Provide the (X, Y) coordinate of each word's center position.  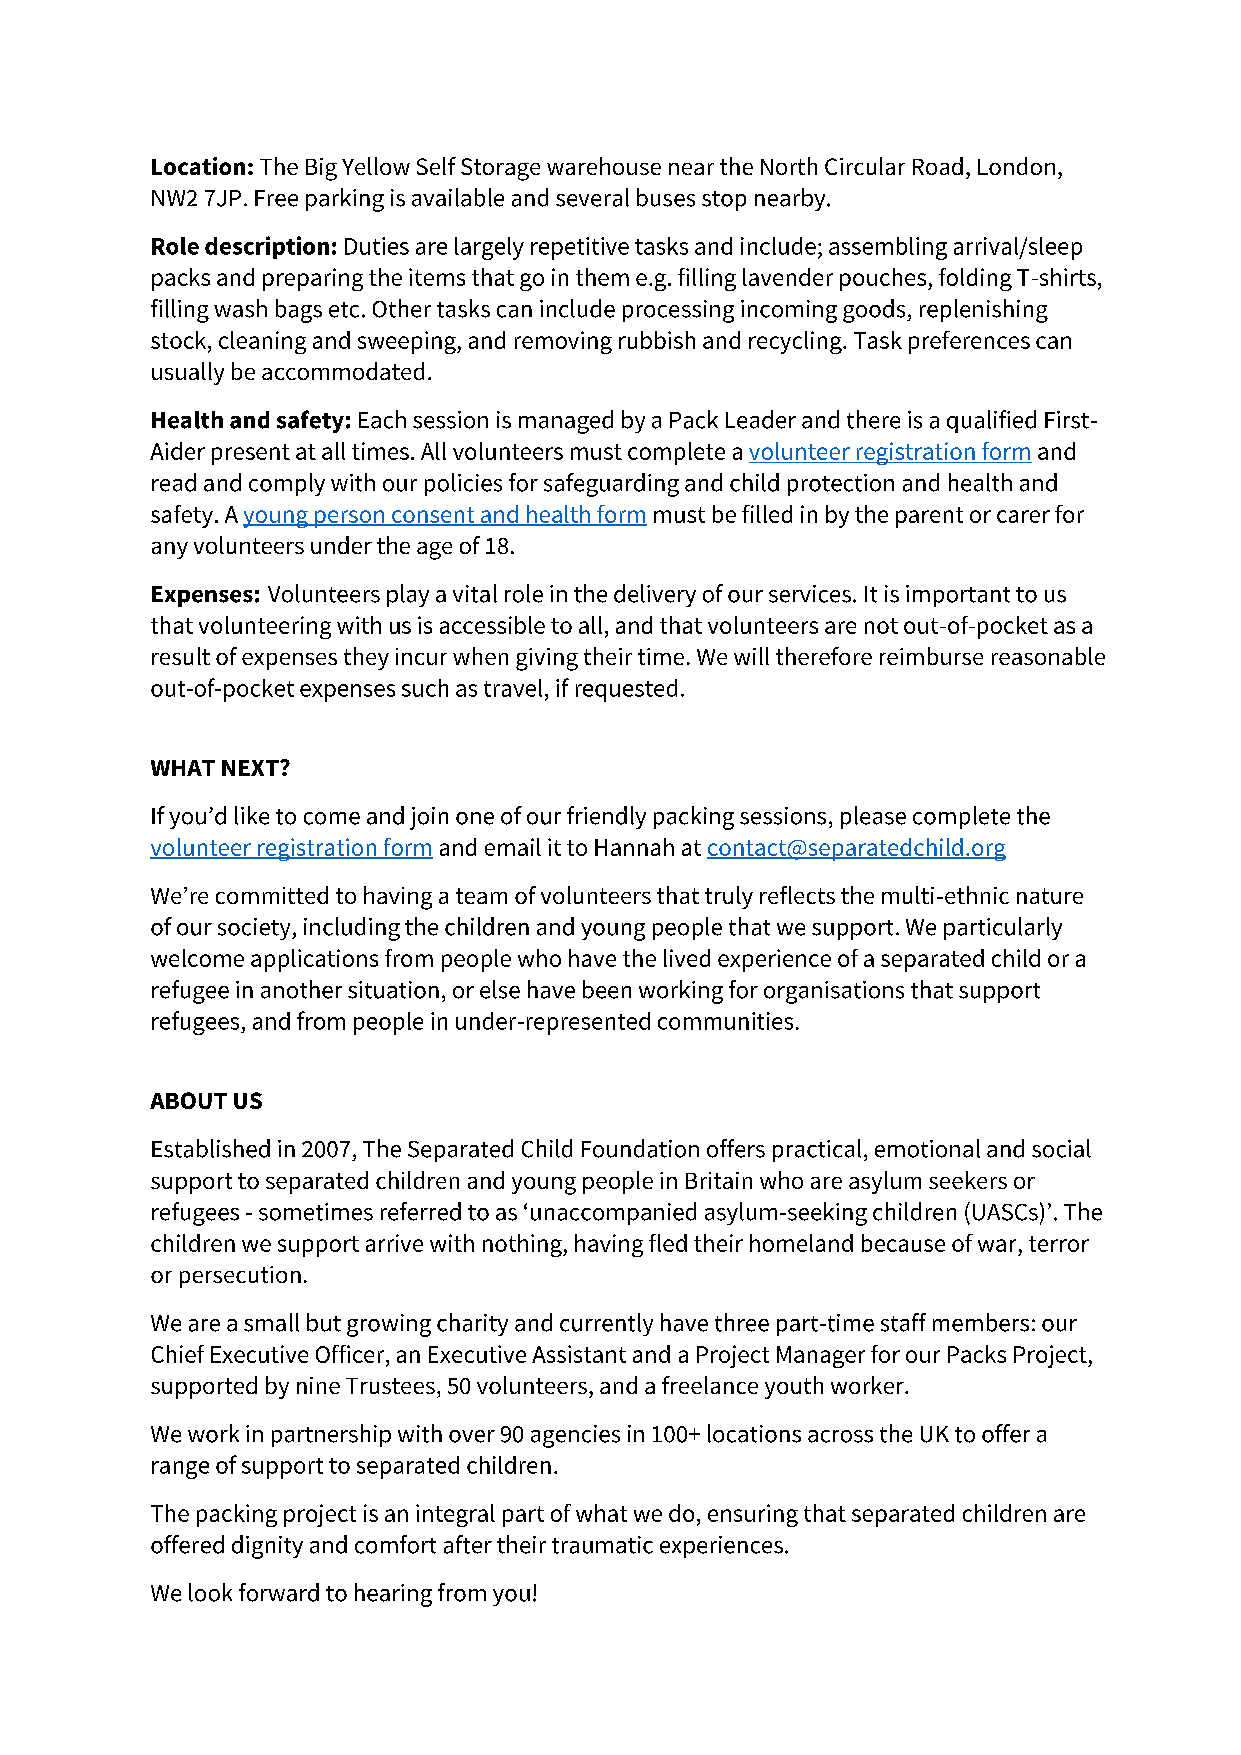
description (267, 247)
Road (938, 166)
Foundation (640, 1148)
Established (211, 1148)
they (366, 658)
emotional (927, 1148)
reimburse (931, 656)
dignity (267, 1547)
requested (626, 690)
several (592, 197)
